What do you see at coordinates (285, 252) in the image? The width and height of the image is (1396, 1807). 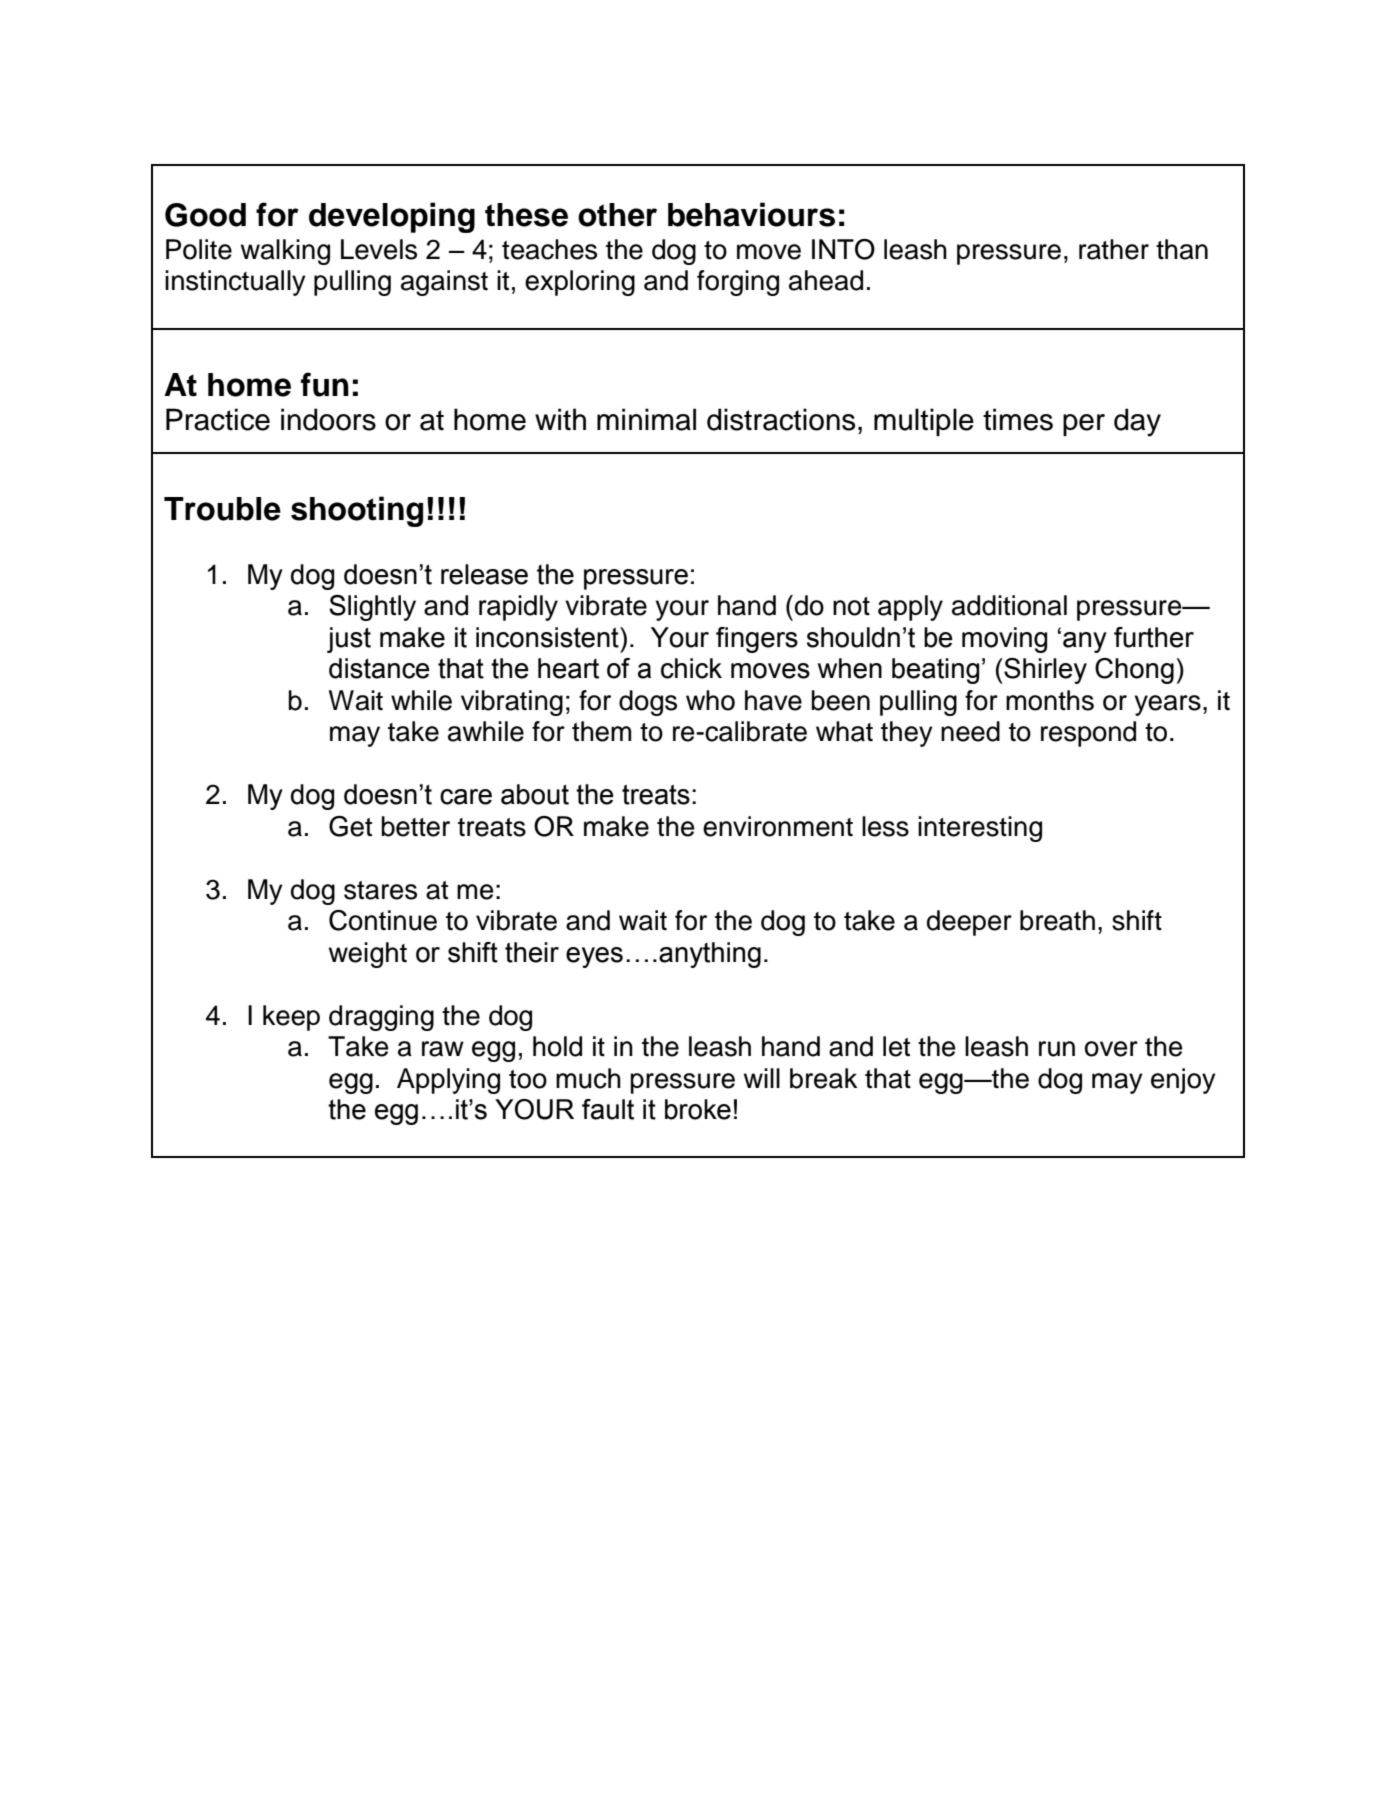 I see `walking` at bounding box center [285, 252].
